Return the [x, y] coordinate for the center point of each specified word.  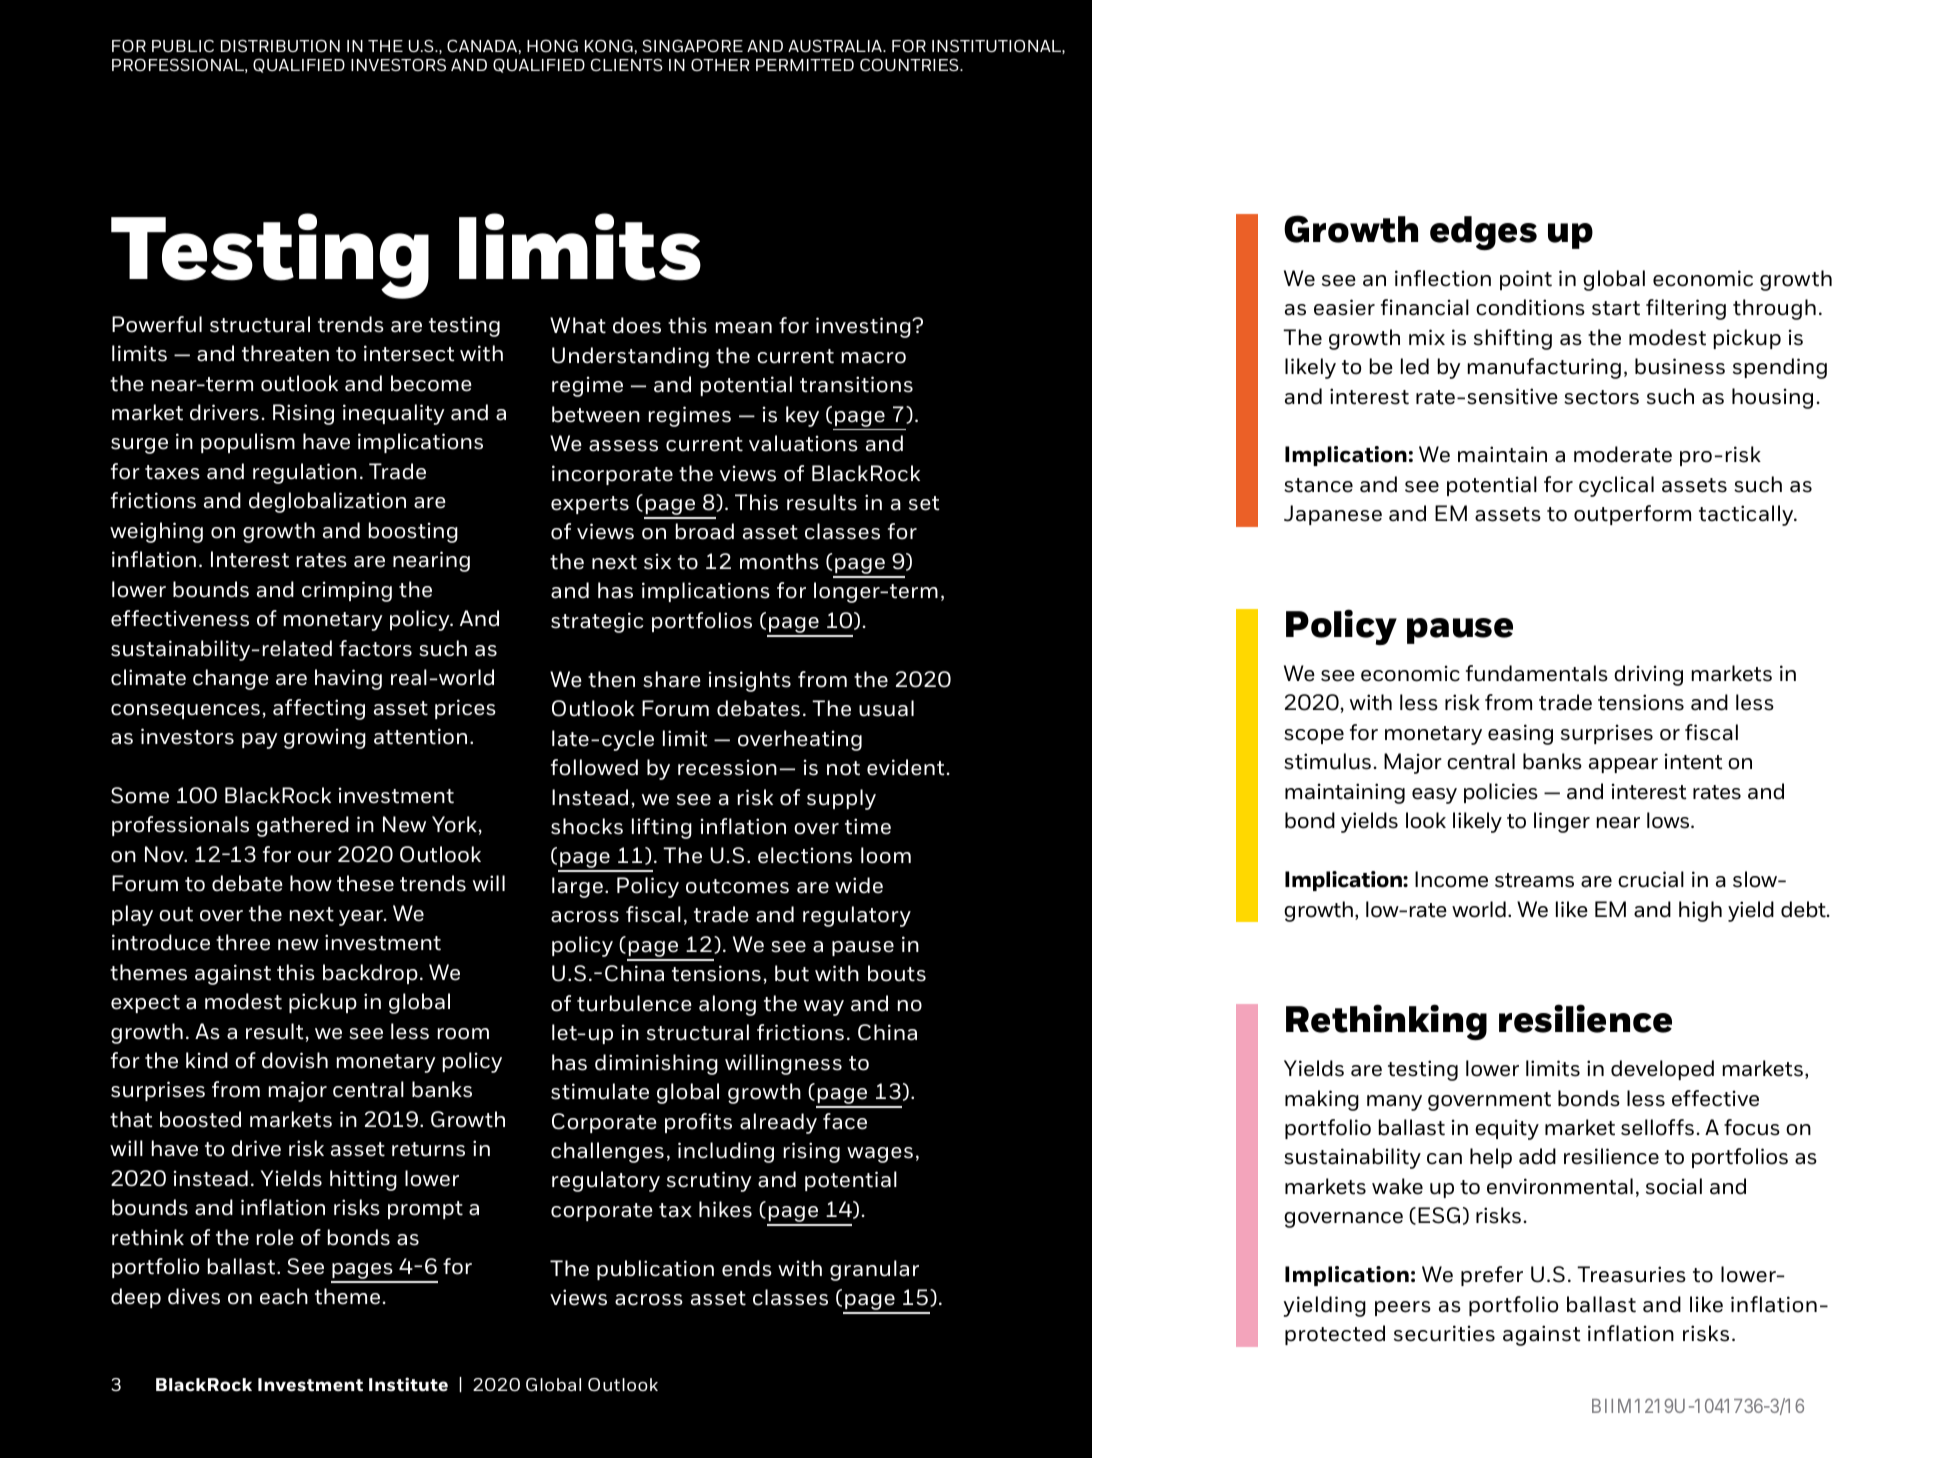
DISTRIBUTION [280, 45]
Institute [408, 1384]
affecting [319, 709]
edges [1483, 233]
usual [886, 708]
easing [1520, 734]
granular [874, 1270]
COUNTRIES [910, 64]
